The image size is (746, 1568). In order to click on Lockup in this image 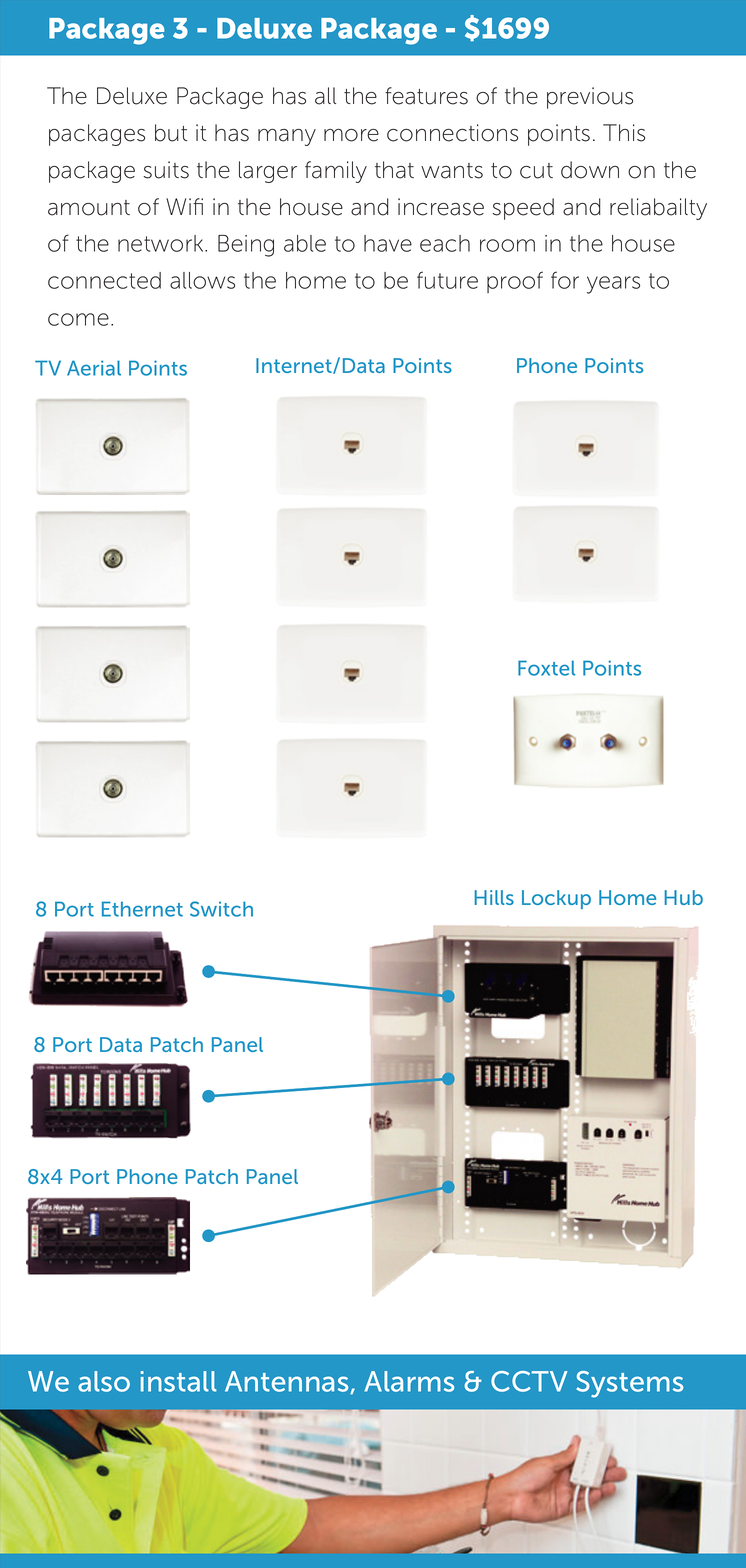, I will do `click(556, 899)`.
